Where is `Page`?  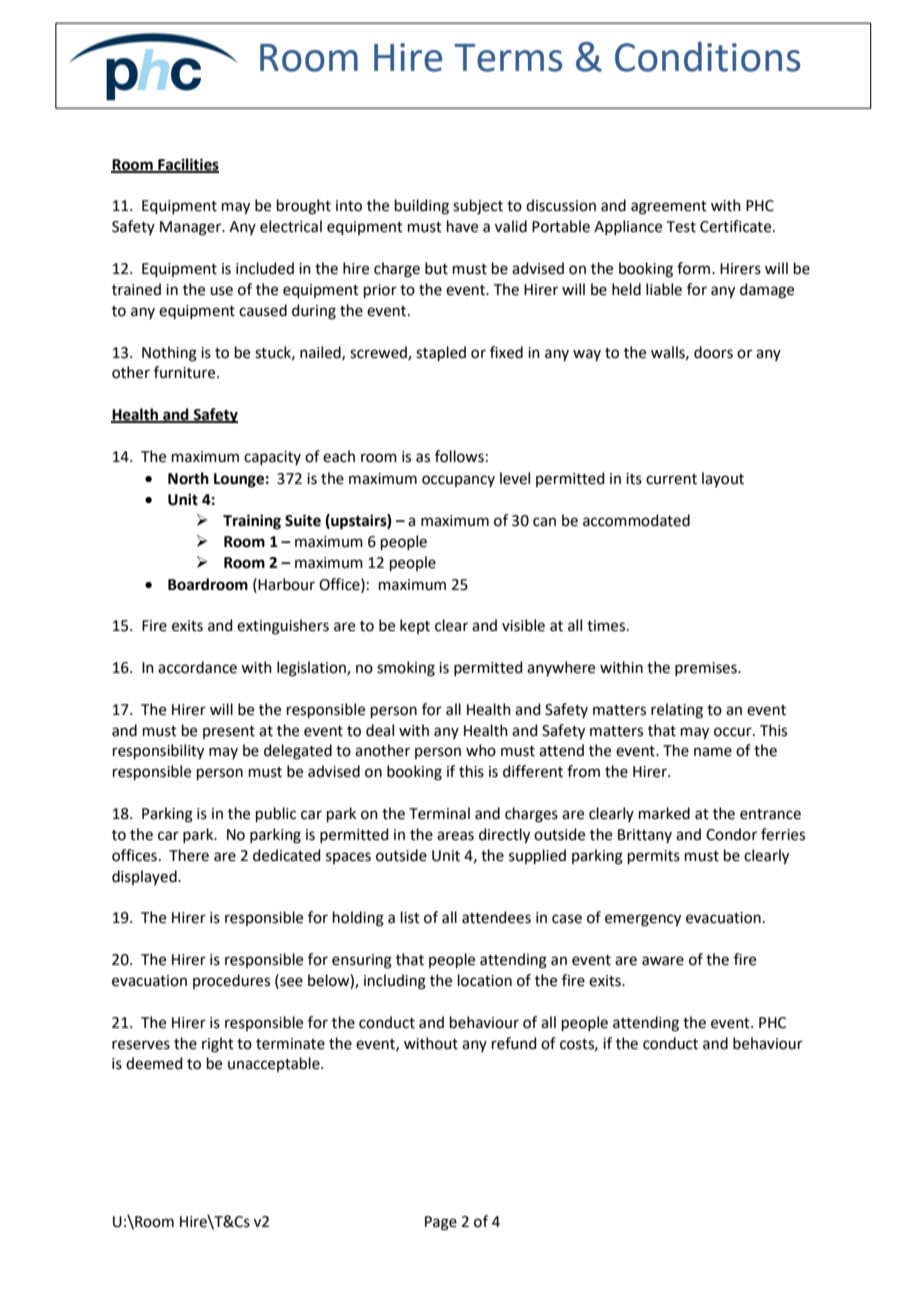
Page is located at coordinates (441, 1223).
